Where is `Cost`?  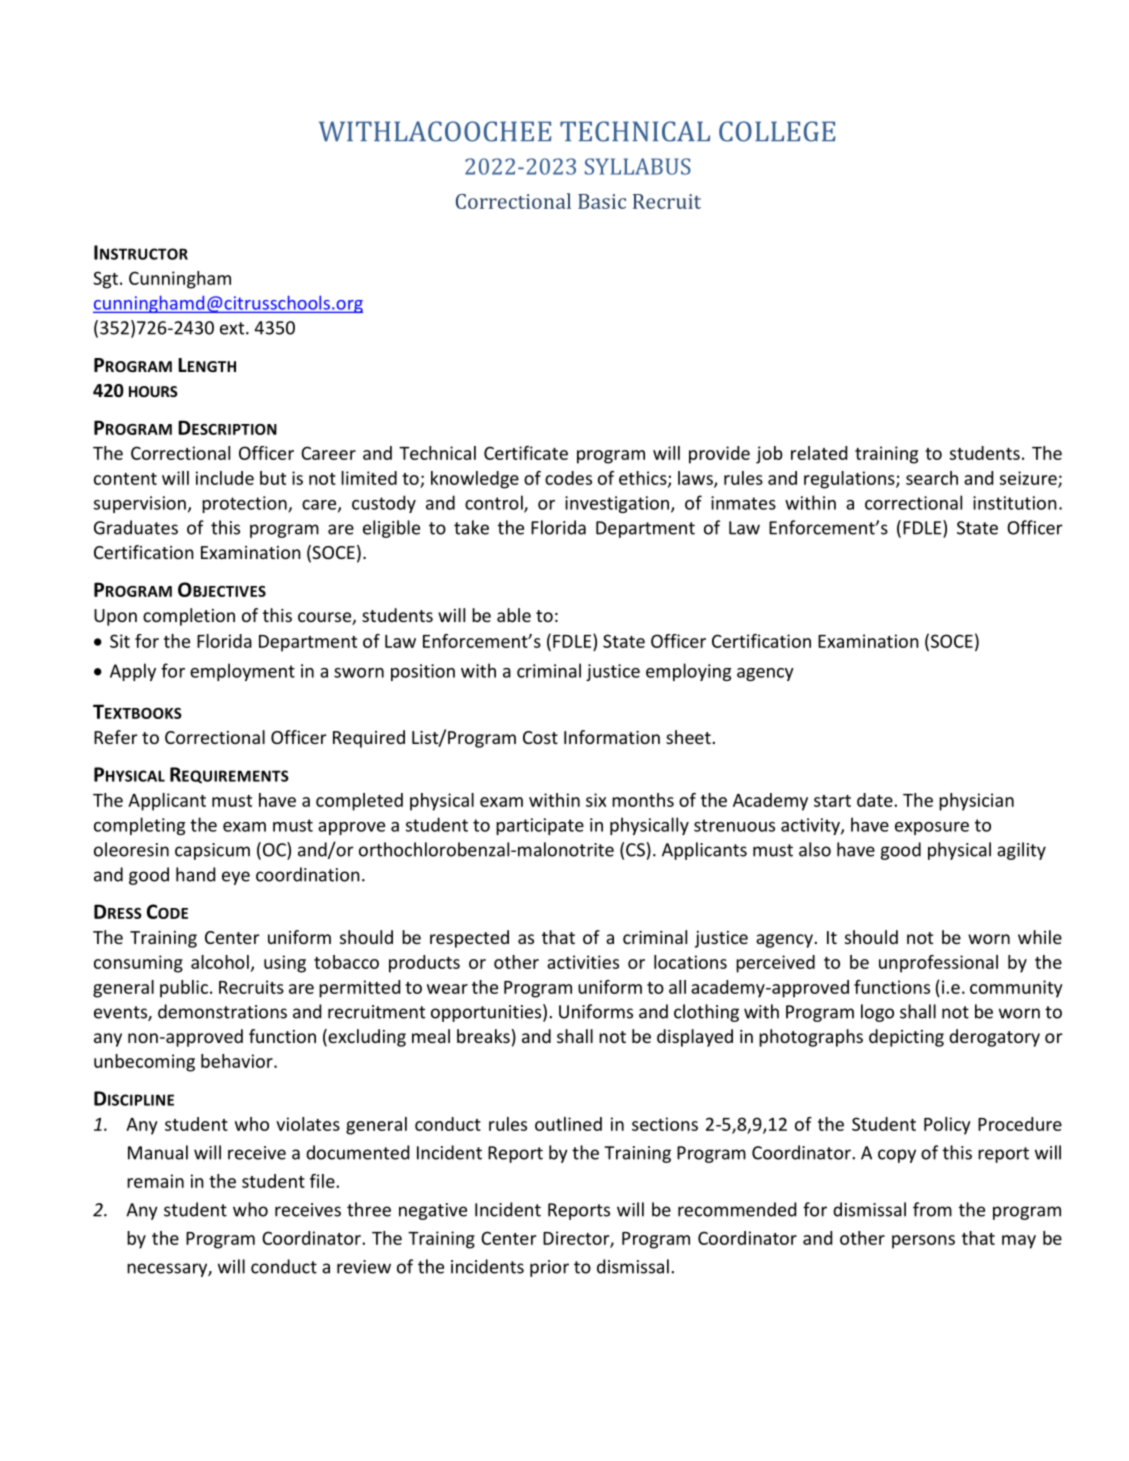 Cost is located at coordinates (540, 737).
